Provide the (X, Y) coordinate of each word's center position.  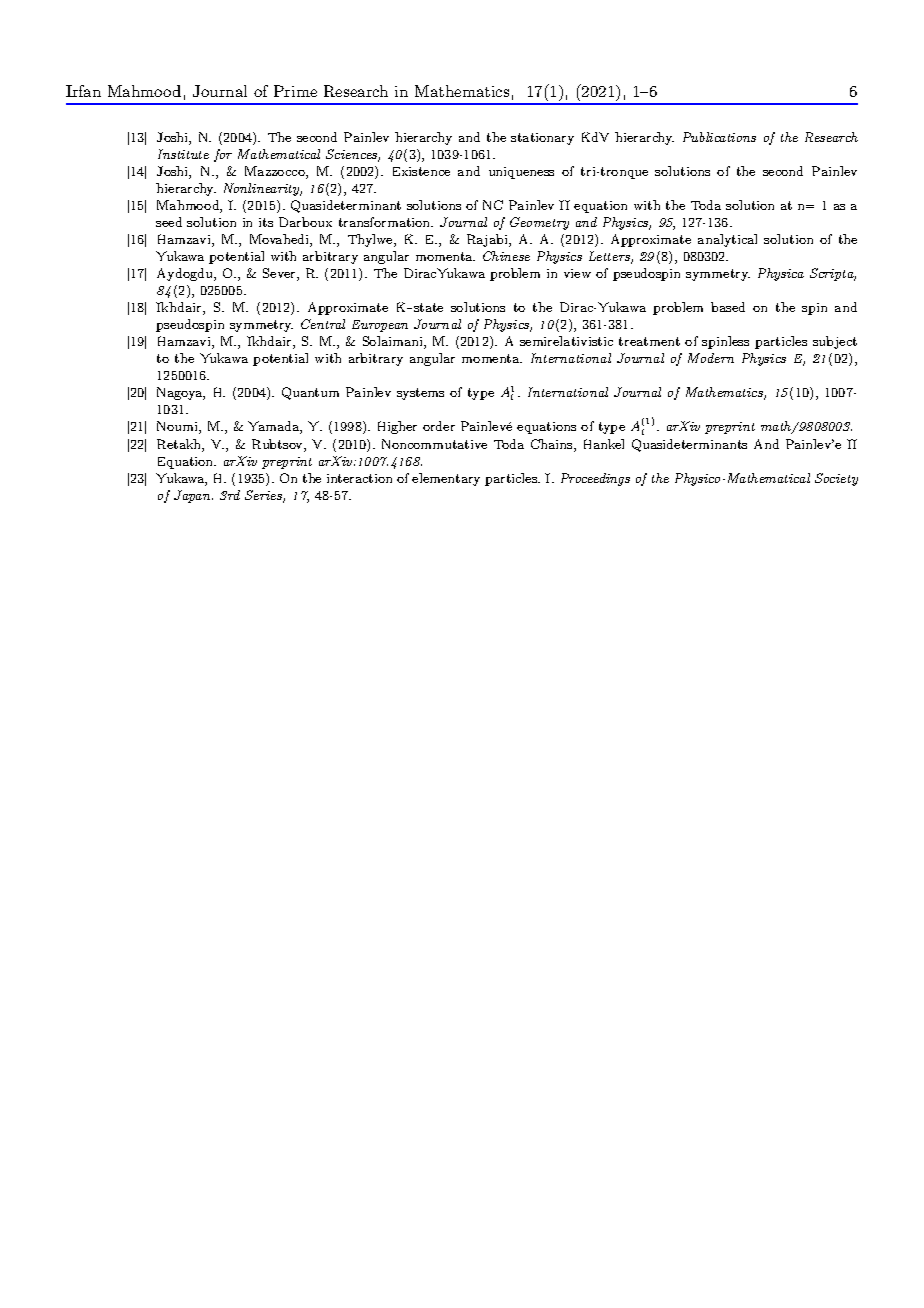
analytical (727, 240)
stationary (542, 139)
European (380, 326)
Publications (719, 137)
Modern (711, 358)
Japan (193, 496)
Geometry (539, 223)
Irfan (83, 91)
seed (169, 222)
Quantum (310, 393)
